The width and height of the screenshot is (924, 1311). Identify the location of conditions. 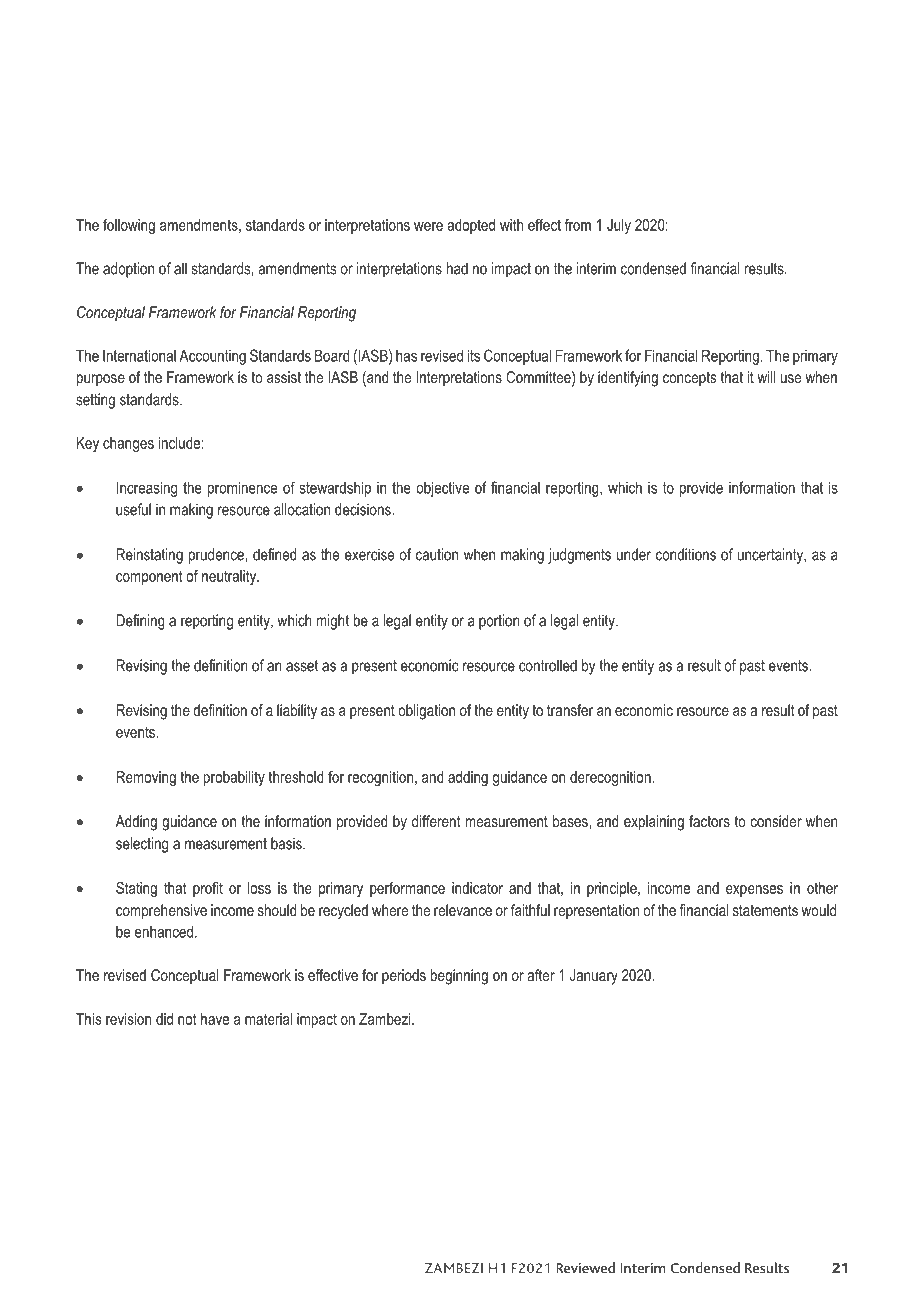
(686, 554).
